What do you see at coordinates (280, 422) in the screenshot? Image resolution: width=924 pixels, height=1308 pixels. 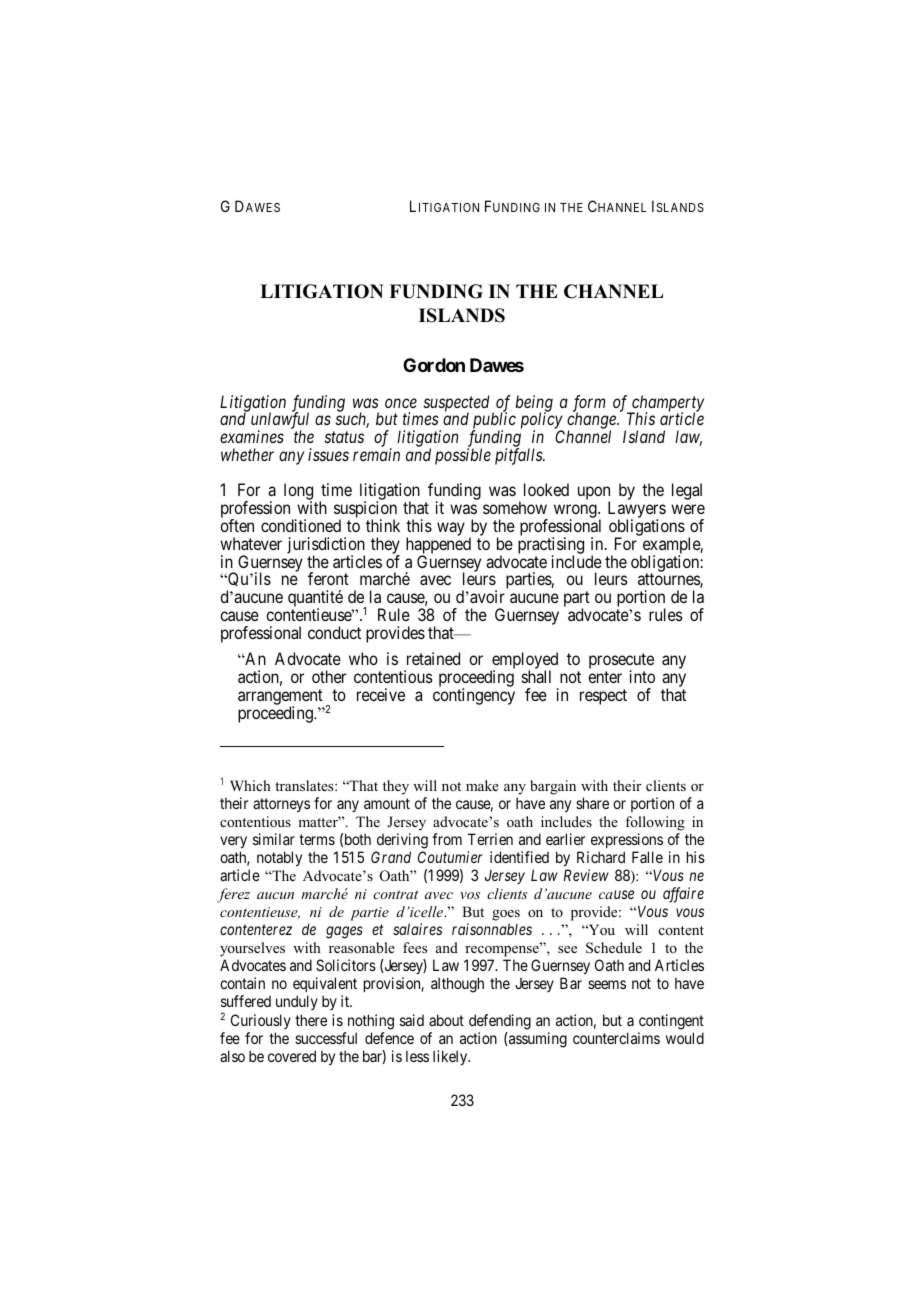 I see `unlawful` at bounding box center [280, 422].
